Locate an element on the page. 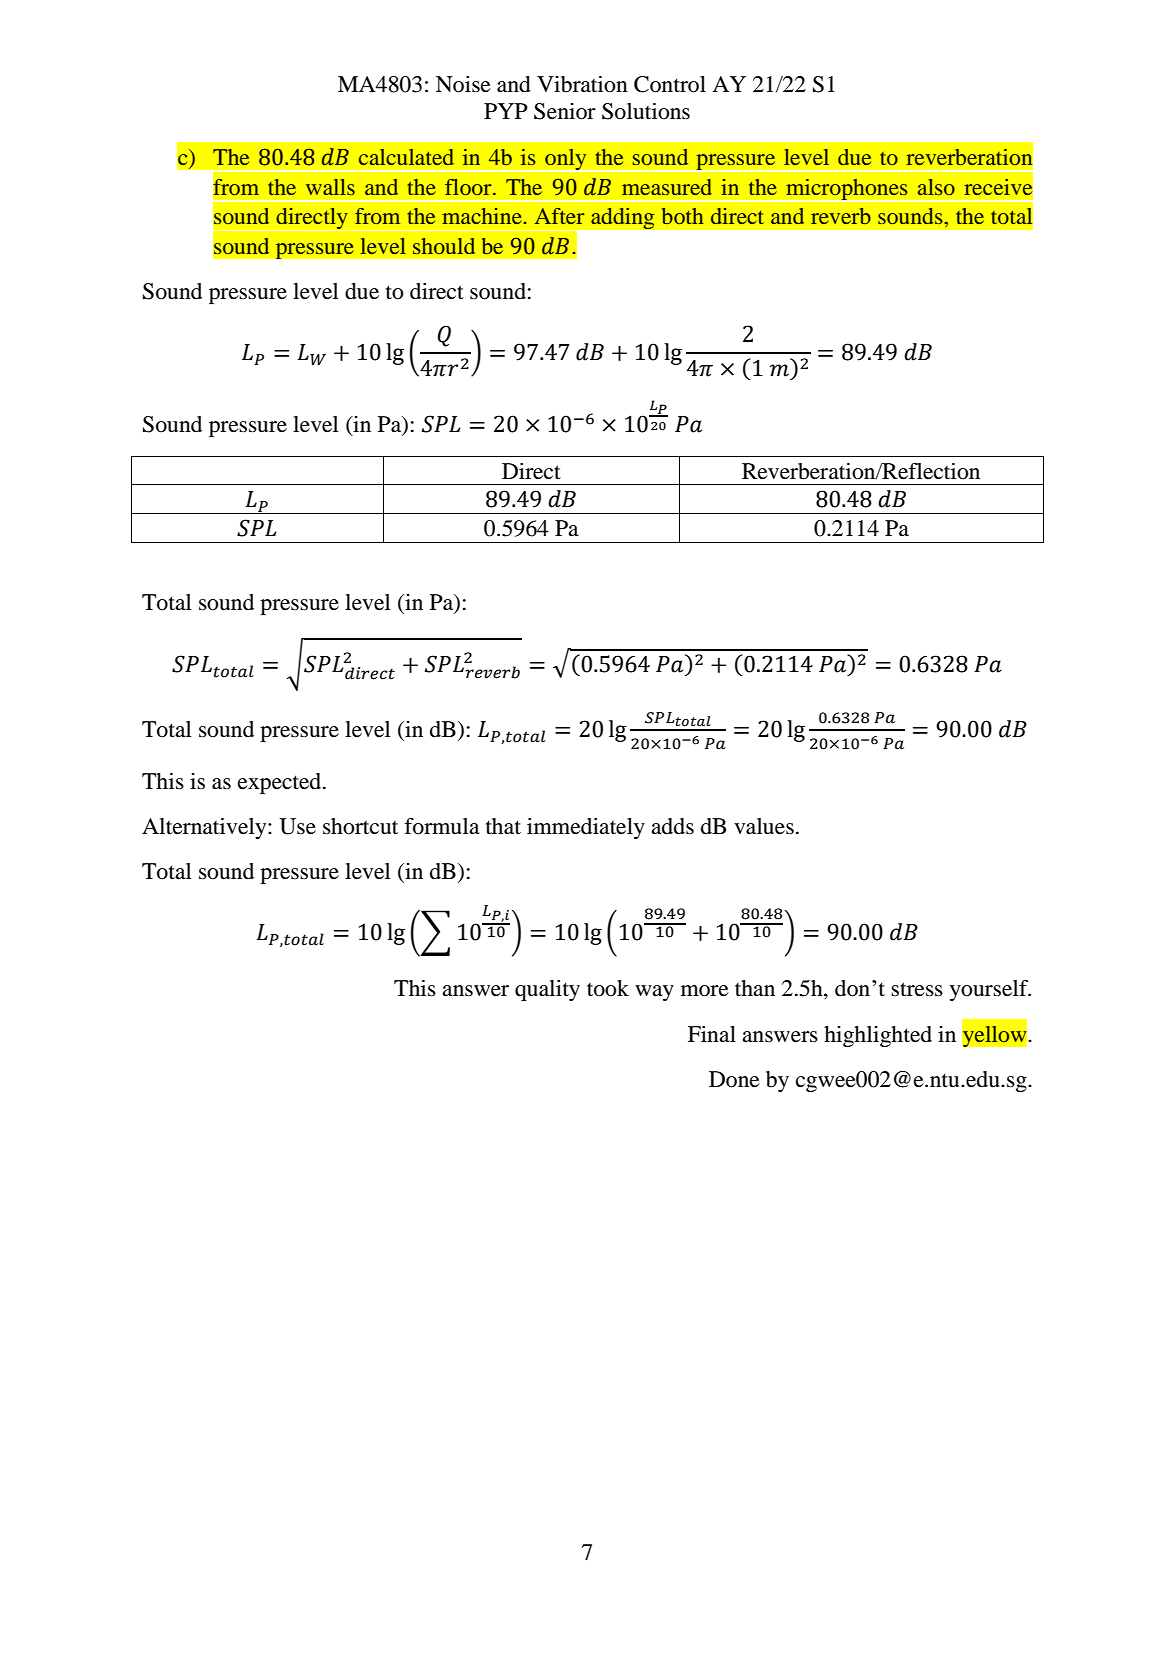 The height and width of the page is (1662, 1175). walls is located at coordinates (330, 187).
